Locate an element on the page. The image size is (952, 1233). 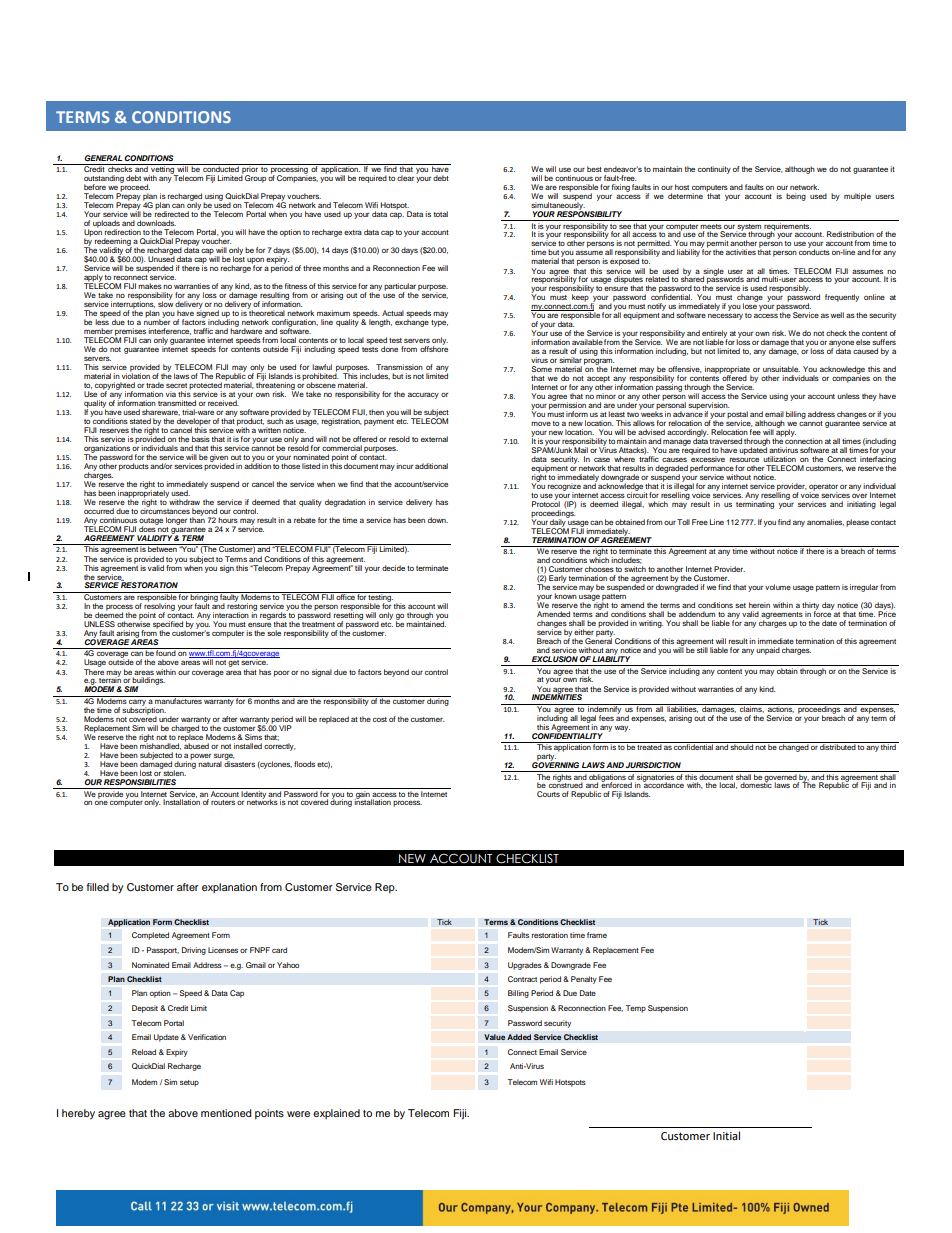
routers is located at coordinates (223, 802).
